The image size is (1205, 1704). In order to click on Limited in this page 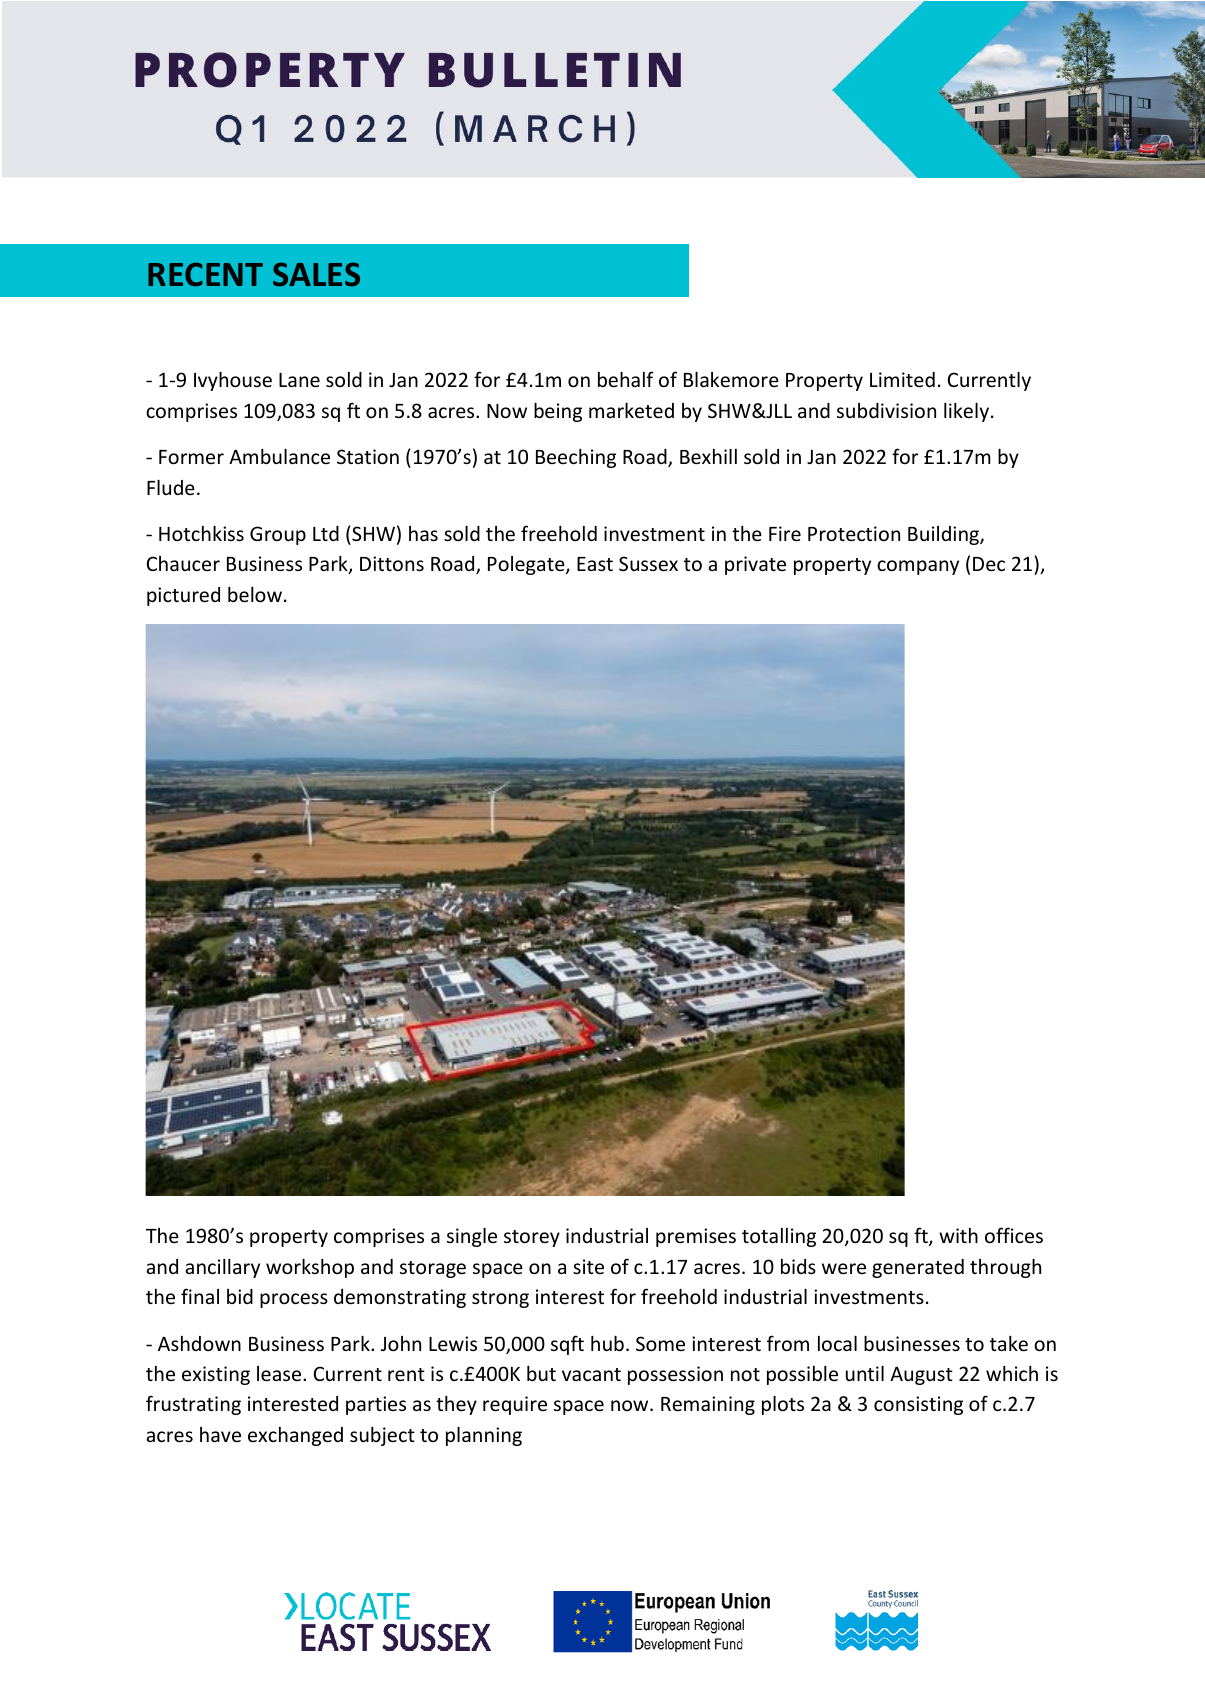, I will do `click(902, 379)`.
